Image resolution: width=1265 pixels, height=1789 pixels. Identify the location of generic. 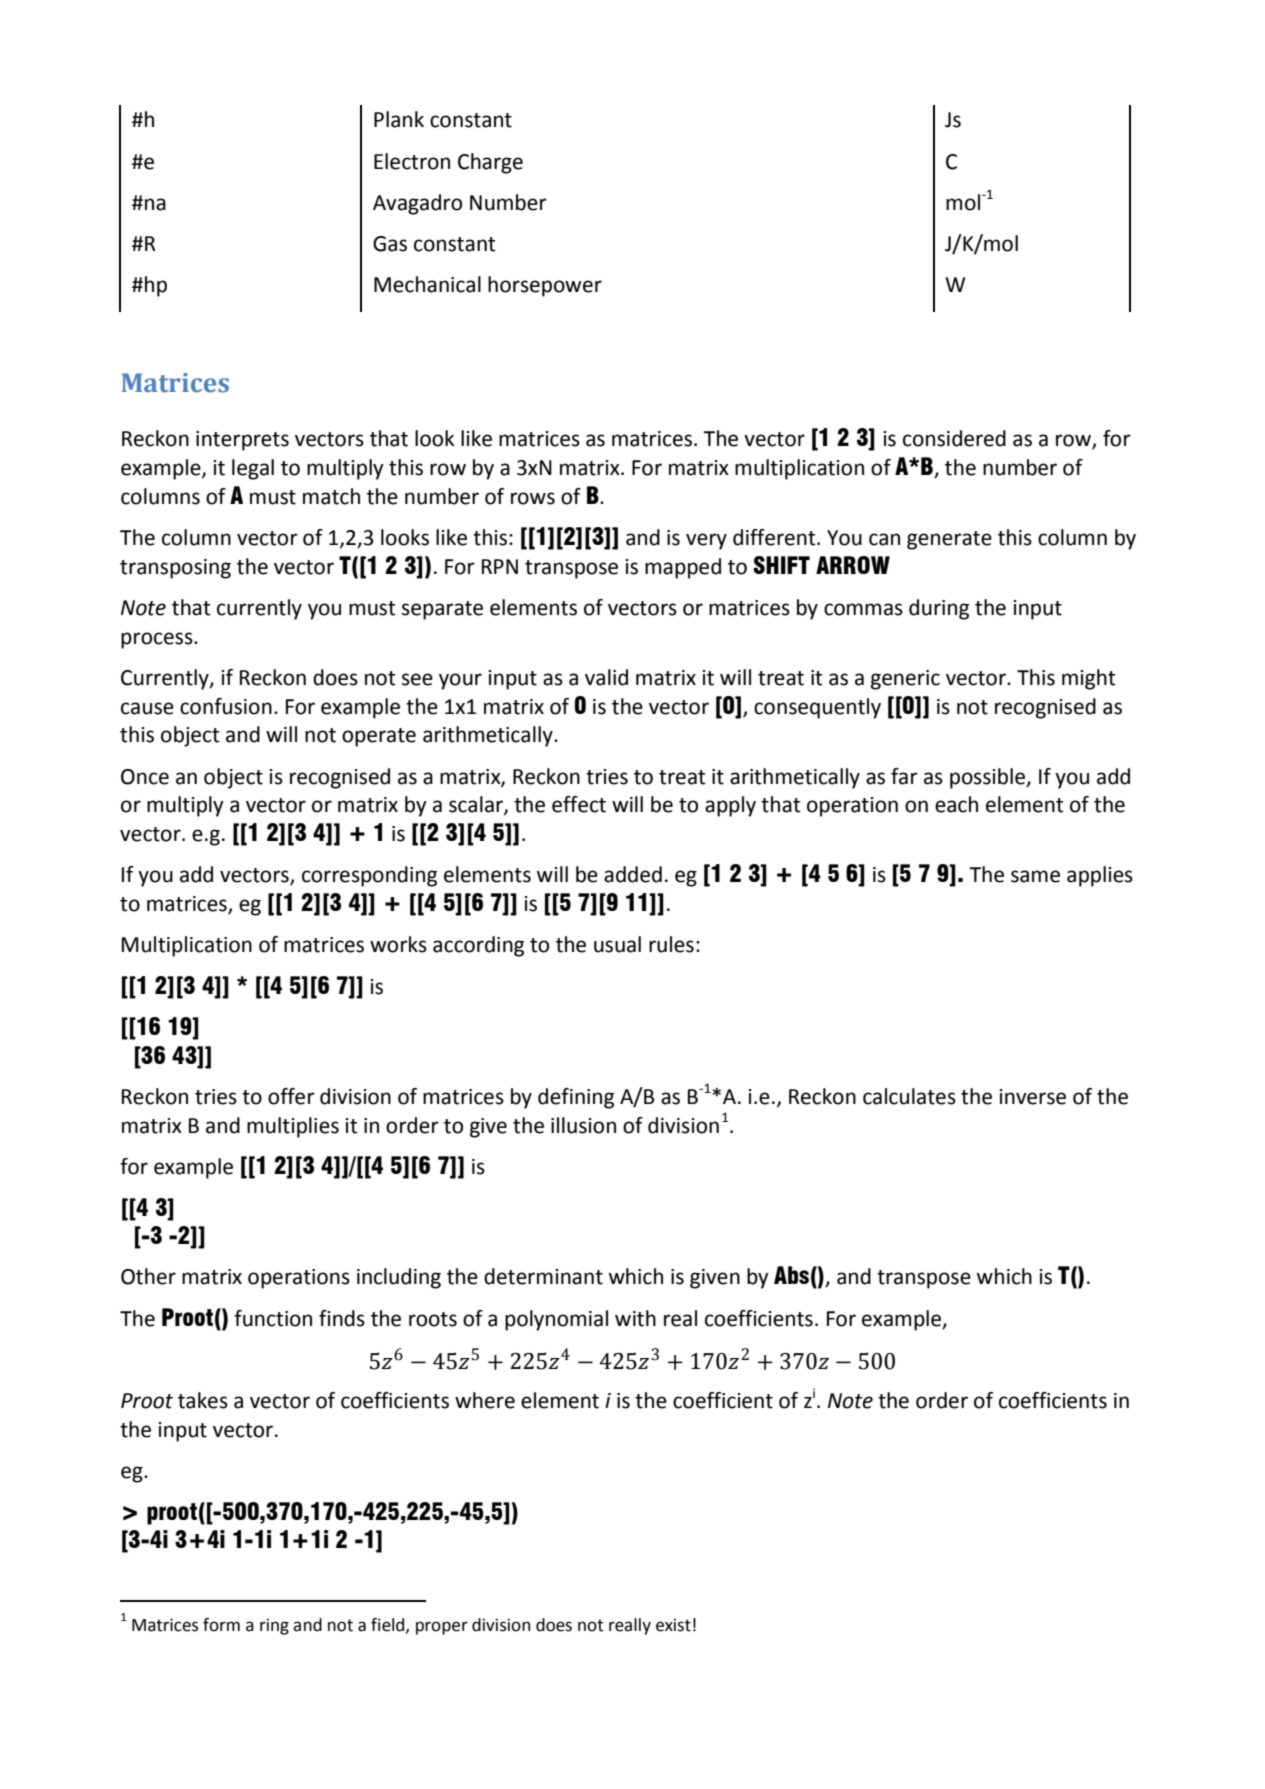
(905, 680).
